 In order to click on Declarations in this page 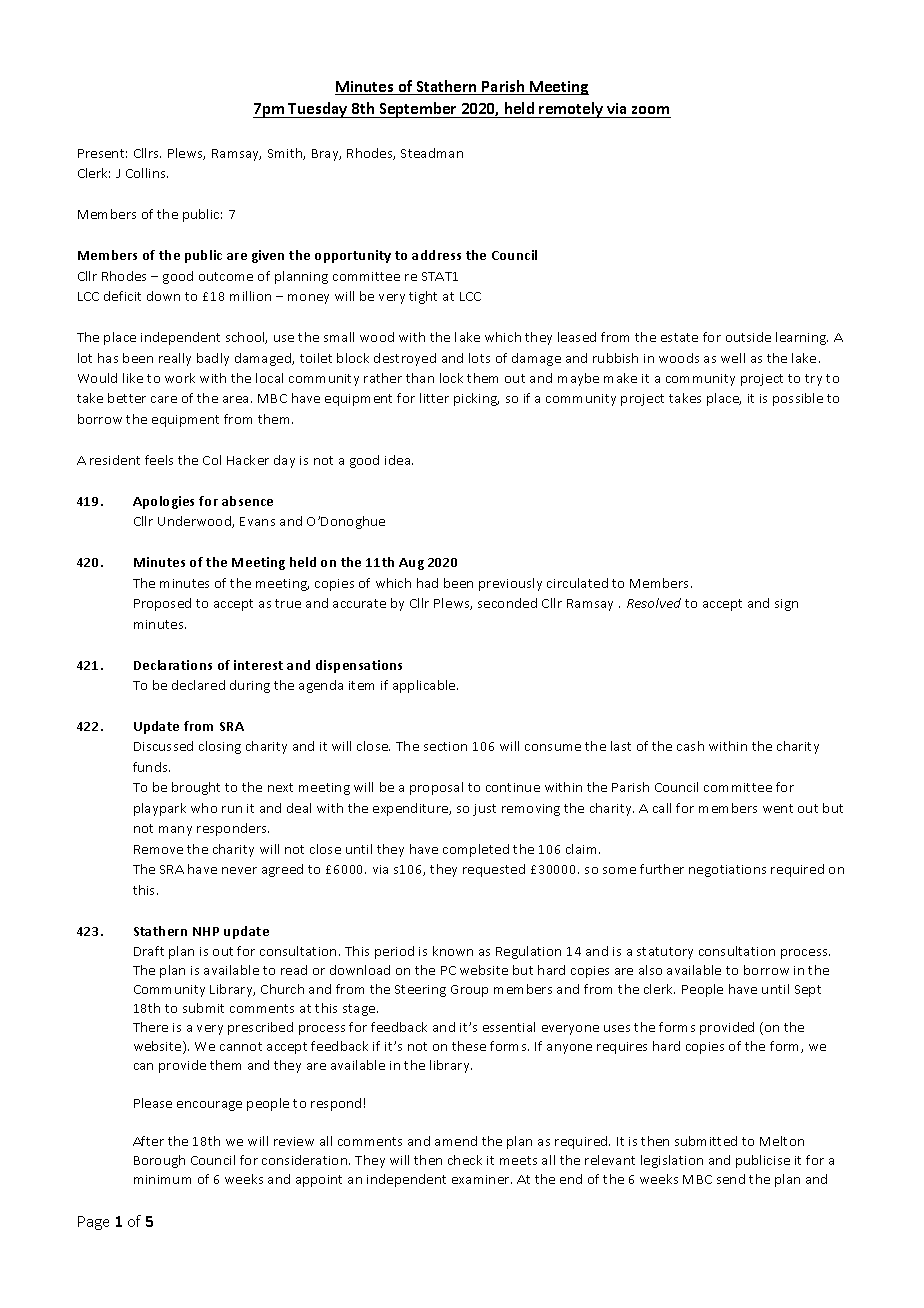, I will do `click(173, 665)`.
